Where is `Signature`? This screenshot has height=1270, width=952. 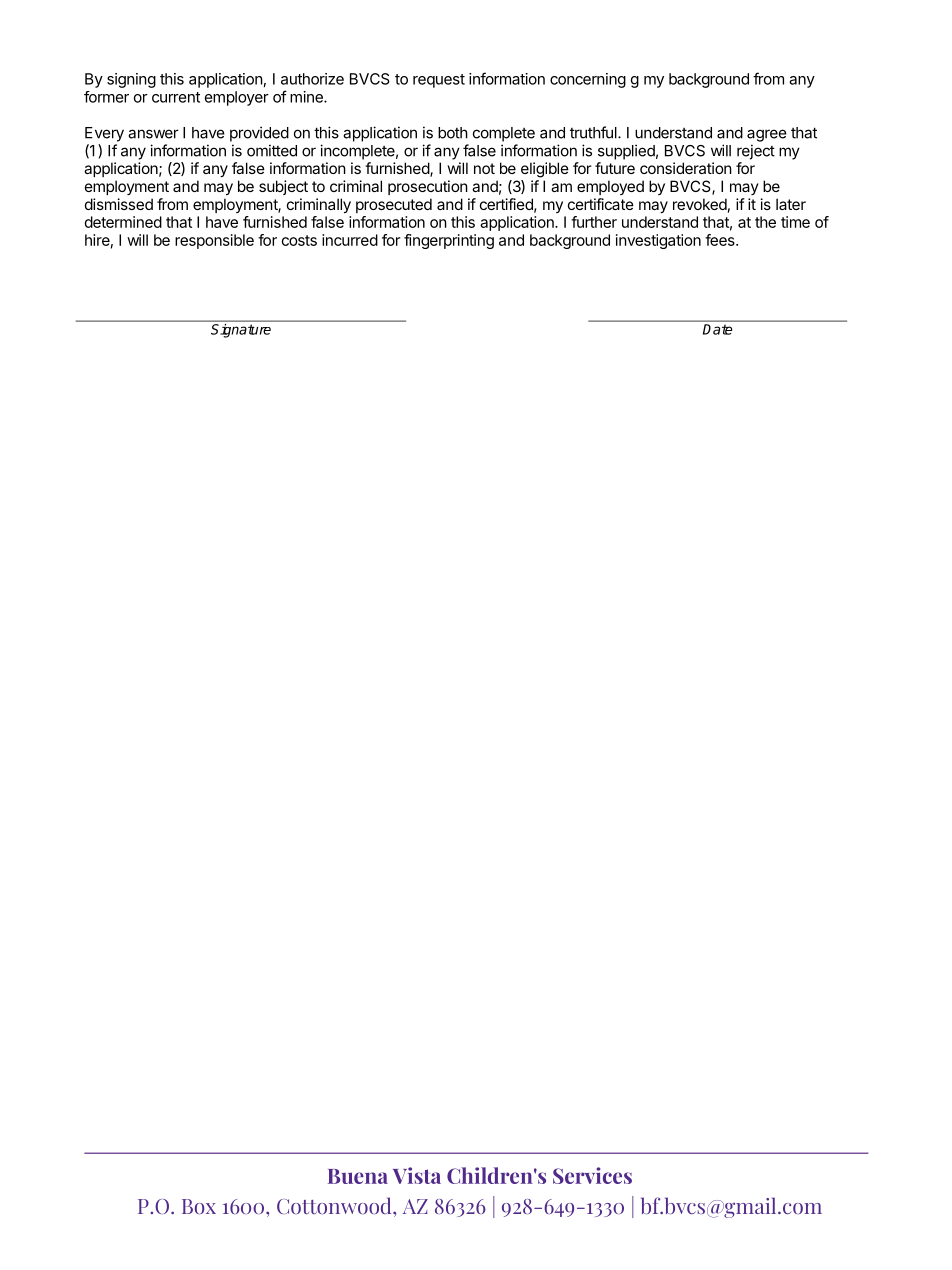
Signature is located at coordinates (241, 331).
